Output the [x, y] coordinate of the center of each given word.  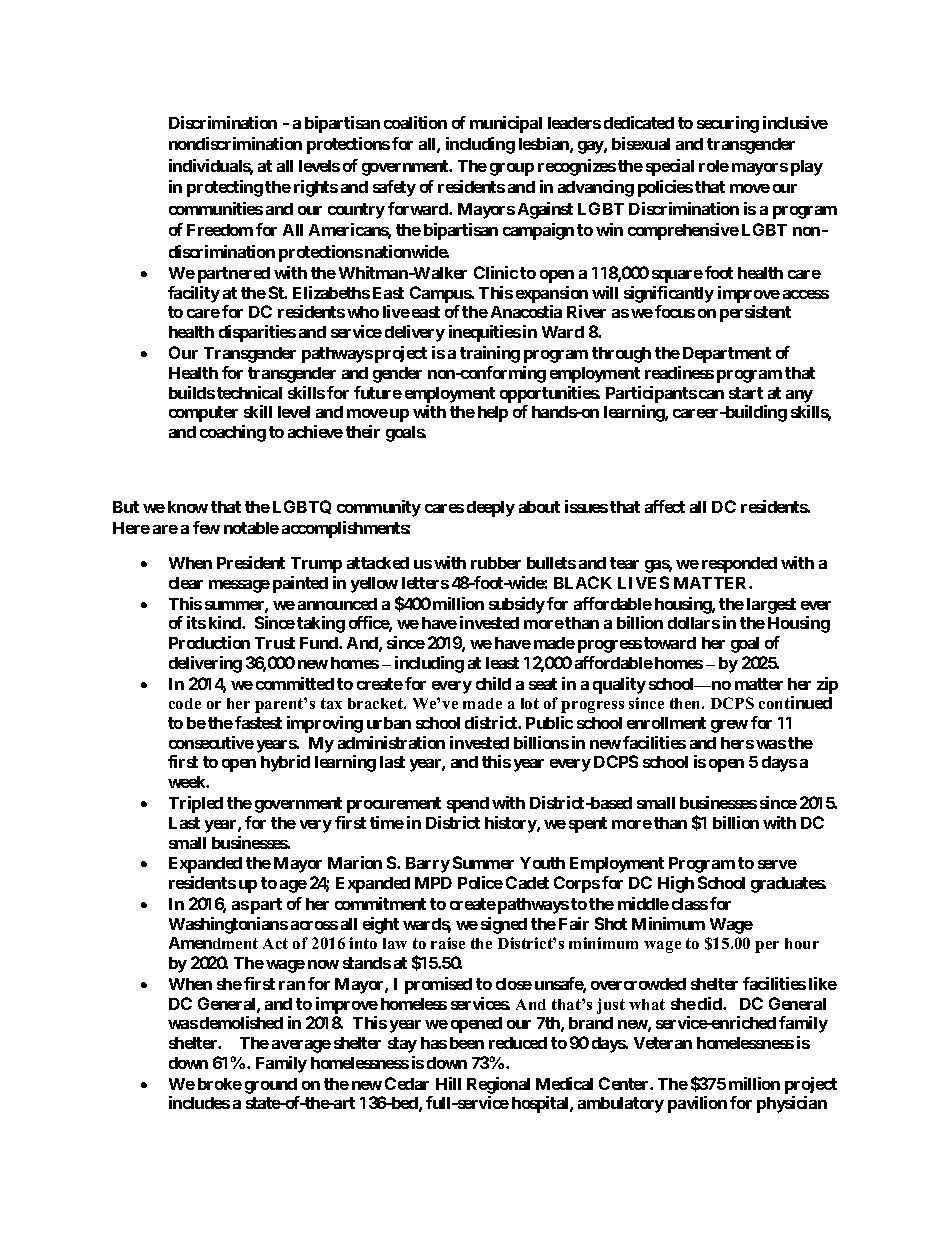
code [185, 703]
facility [194, 294]
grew [729, 726]
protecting [225, 188]
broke [220, 1084]
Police [480, 882]
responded [739, 565]
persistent [755, 313]
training [490, 354]
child [493, 683]
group [512, 169]
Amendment [213, 943]
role [714, 166]
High [676, 884]
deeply [491, 509]
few [206, 527]
